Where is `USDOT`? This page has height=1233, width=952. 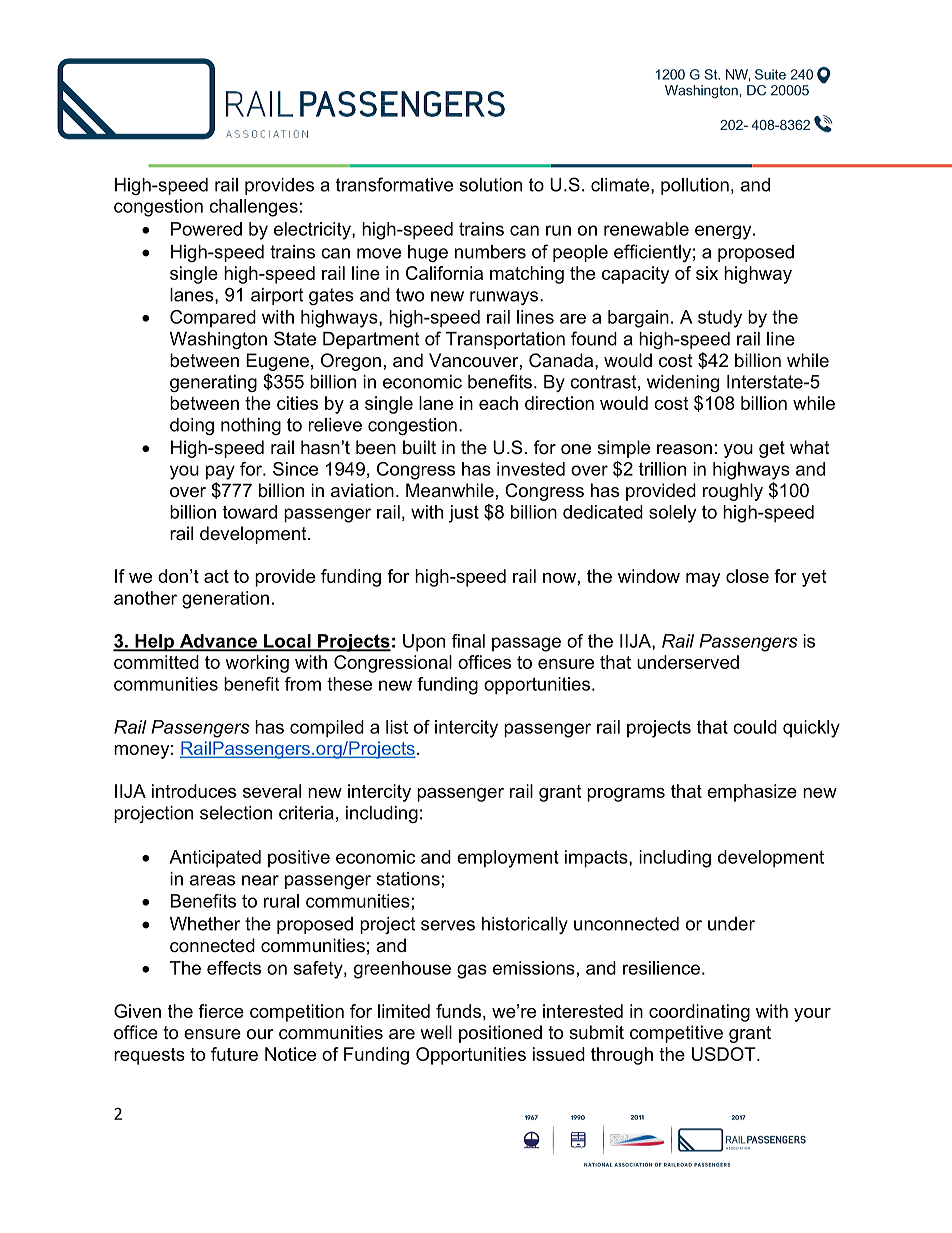 USDOT is located at coordinates (725, 1054).
